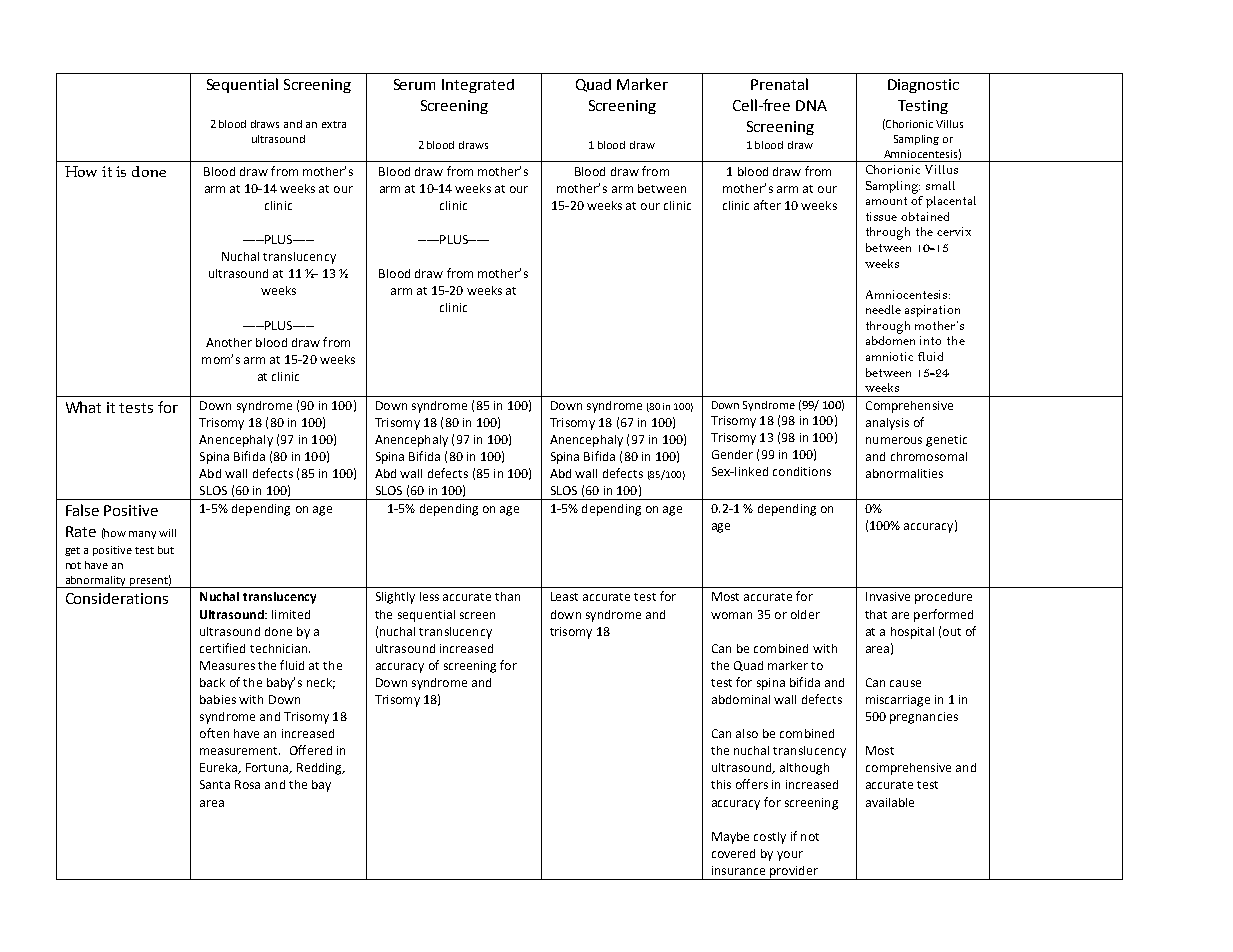 The image size is (1233, 952). Describe the element at coordinates (166, 550) in the image. I see `but` at that location.
